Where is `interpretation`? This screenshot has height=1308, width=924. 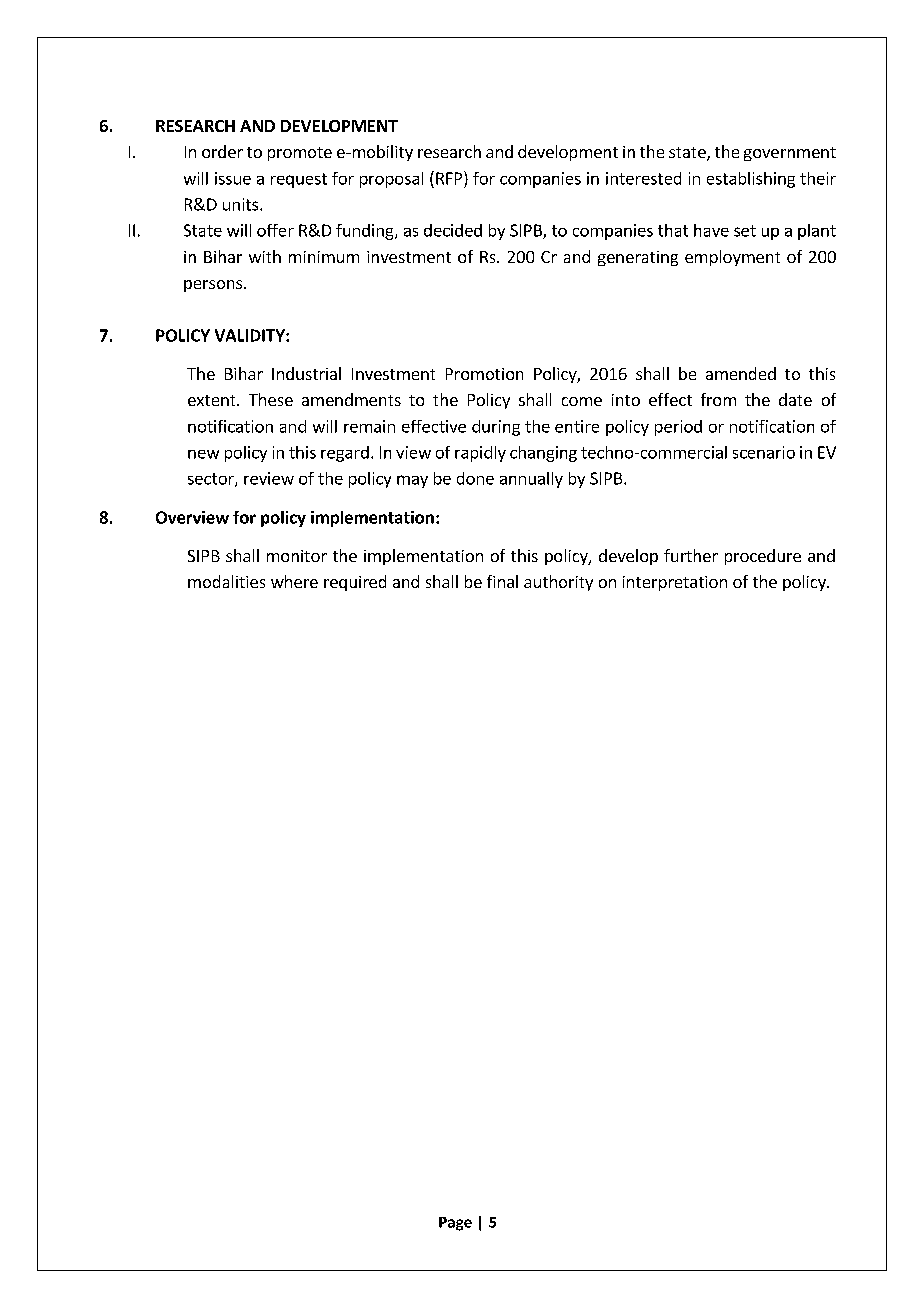 interpretation is located at coordinates (675, 583).
